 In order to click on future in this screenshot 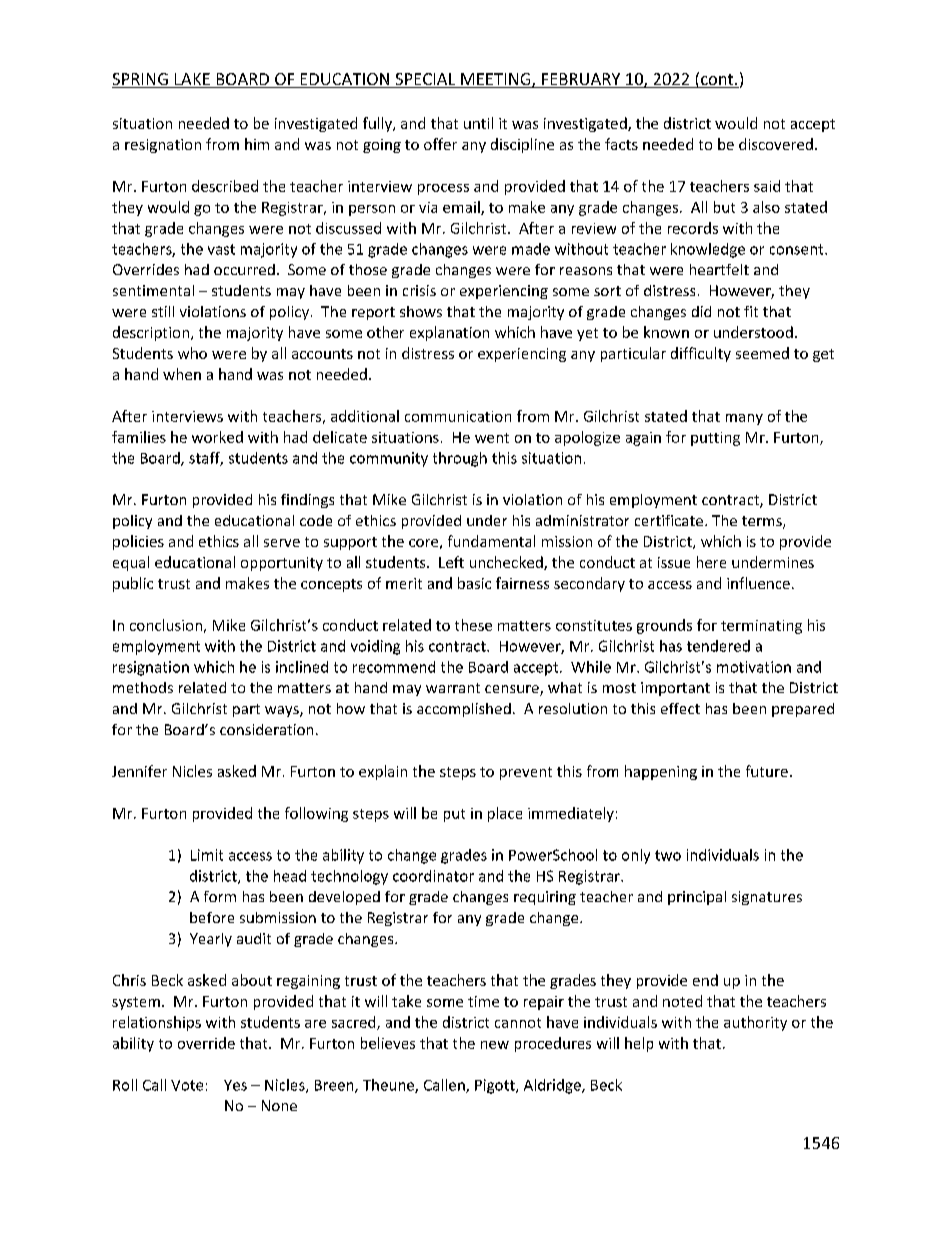, I will do `click(767, 771)`.
